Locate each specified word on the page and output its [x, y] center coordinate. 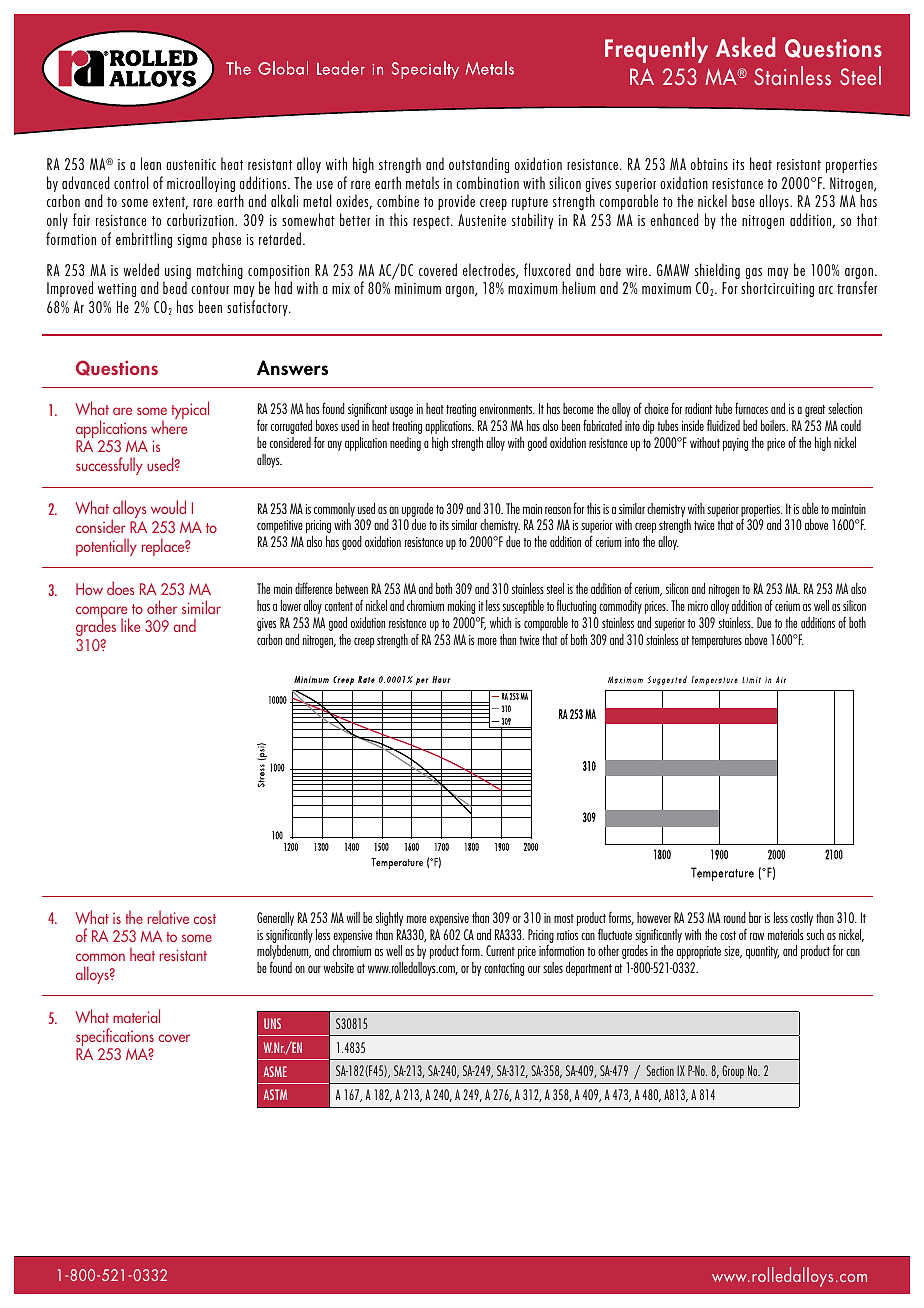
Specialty [425, 70]
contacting [504, 969]
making [461, 607]
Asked [745, 47]
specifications [115, 1038]
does [120, 588]
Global [283, 68]
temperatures [717, 642]
